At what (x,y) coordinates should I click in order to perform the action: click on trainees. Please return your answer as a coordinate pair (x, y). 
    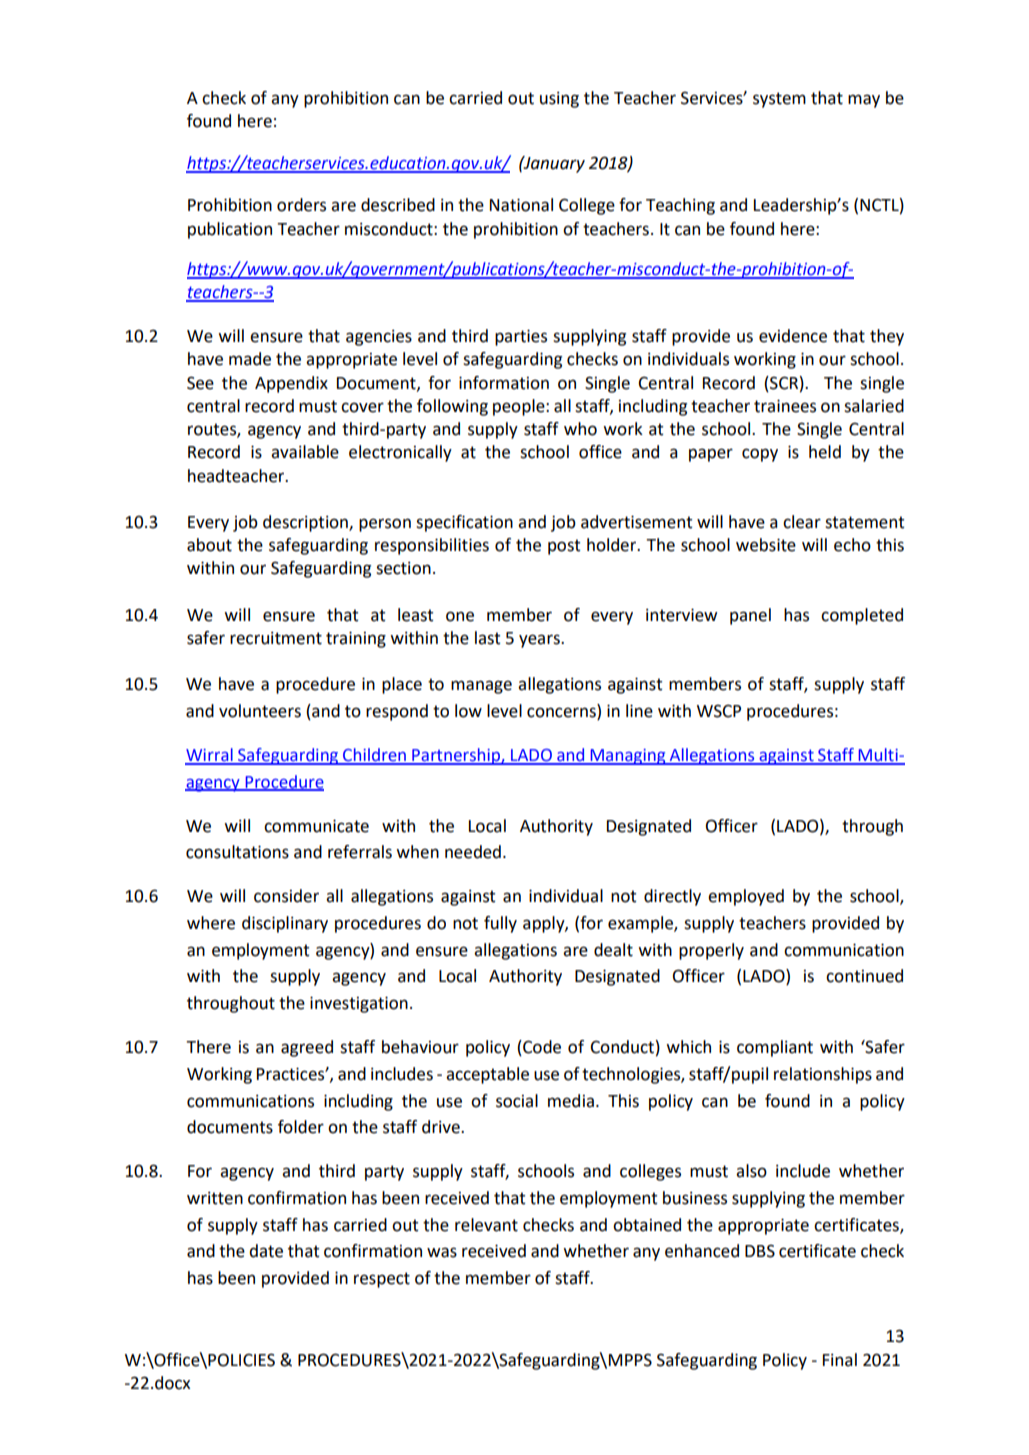
    Looking at the image, I should click on (785, 406).
